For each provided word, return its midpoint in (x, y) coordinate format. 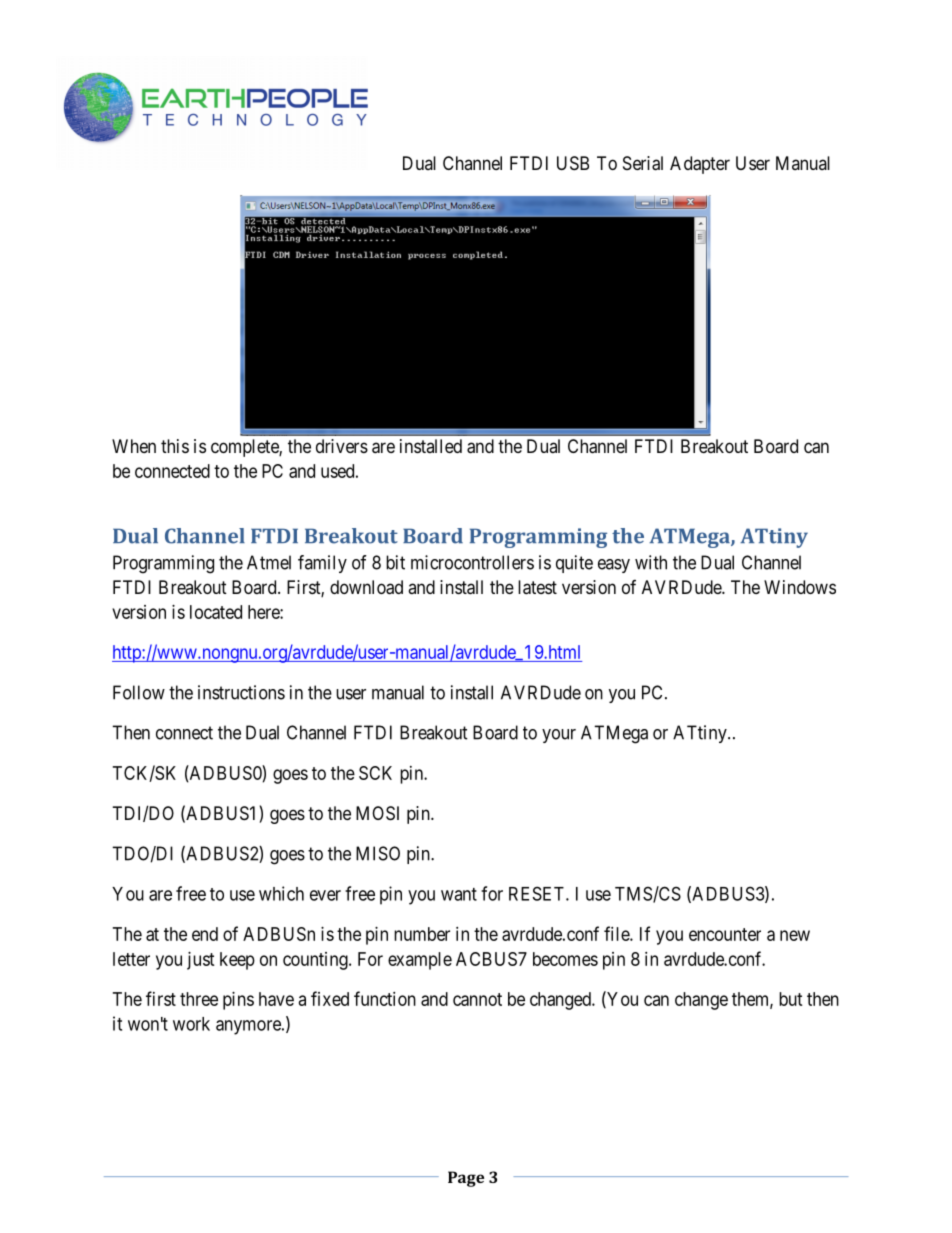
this (175, 446)
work (191, 1024)
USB (573, 163)
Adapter (700, 165)
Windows (800, 587)
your (559, 736)
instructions (241, 692)
